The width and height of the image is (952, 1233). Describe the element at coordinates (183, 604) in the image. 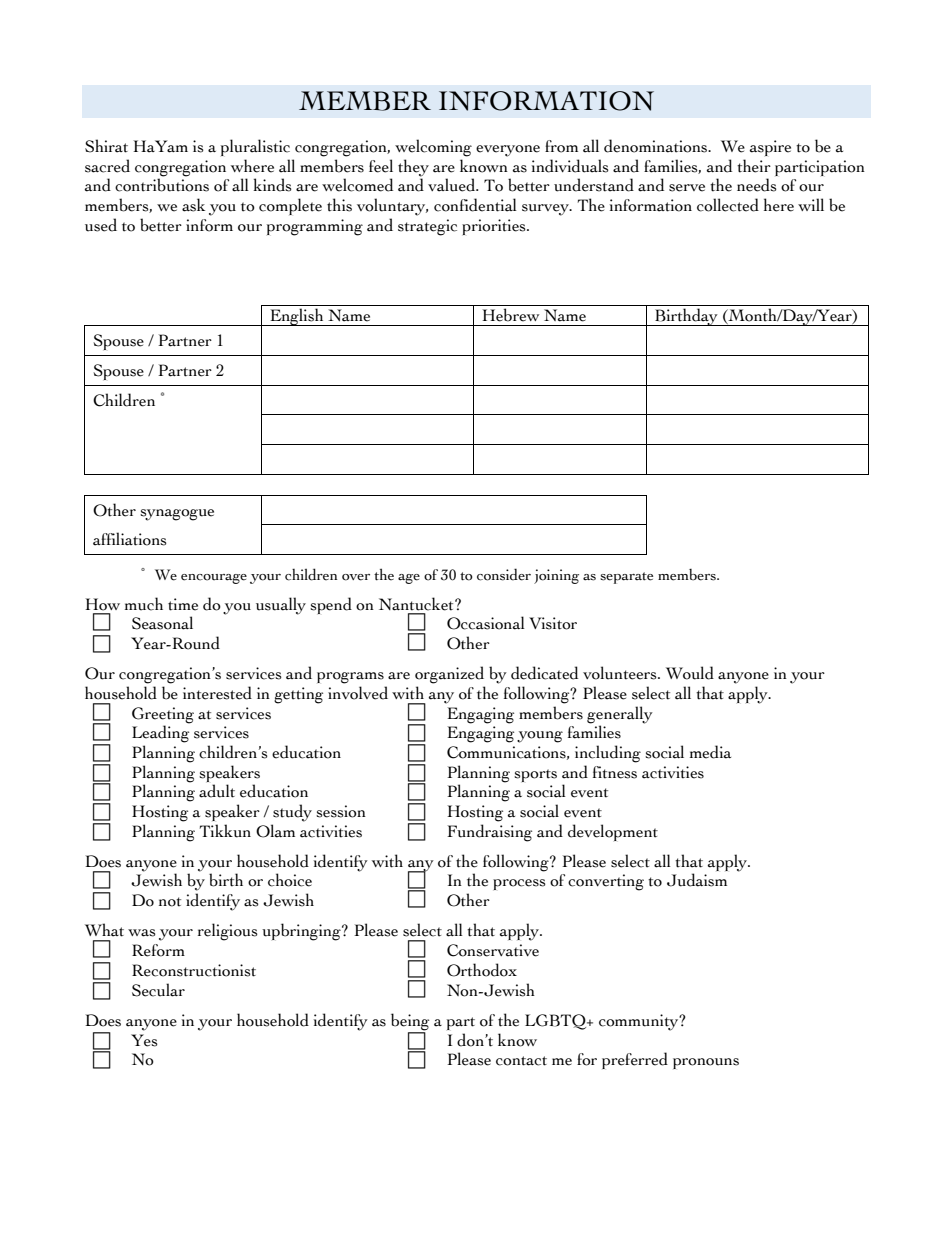

I see `time` at that location.
